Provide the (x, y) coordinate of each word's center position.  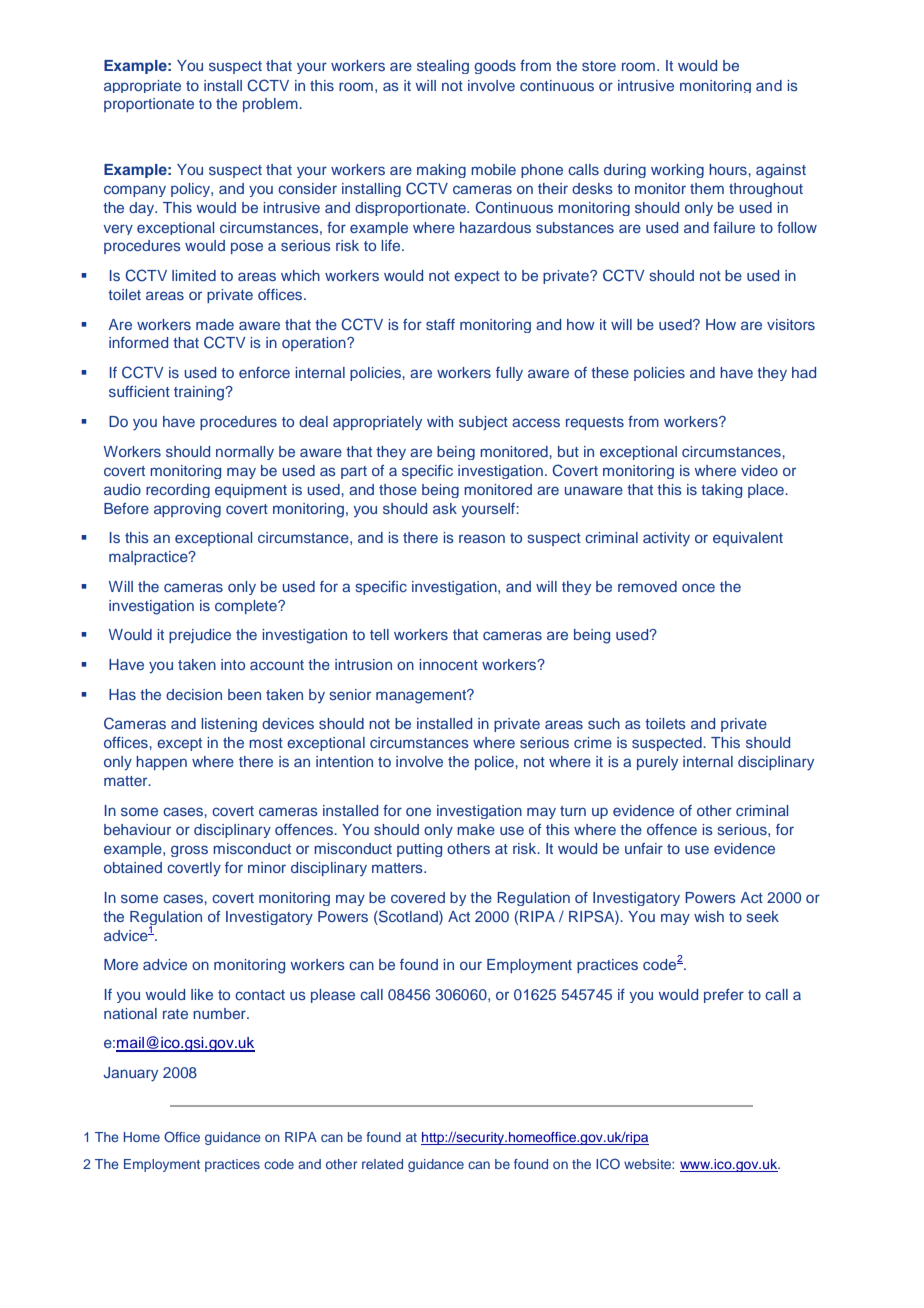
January (130, 1074)
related (382, 1164)
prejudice (200, 636)
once (698, 587)
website (648, 1164)
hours (729, 169)
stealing (443, 67)
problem (271, 105)
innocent (448, 664)
